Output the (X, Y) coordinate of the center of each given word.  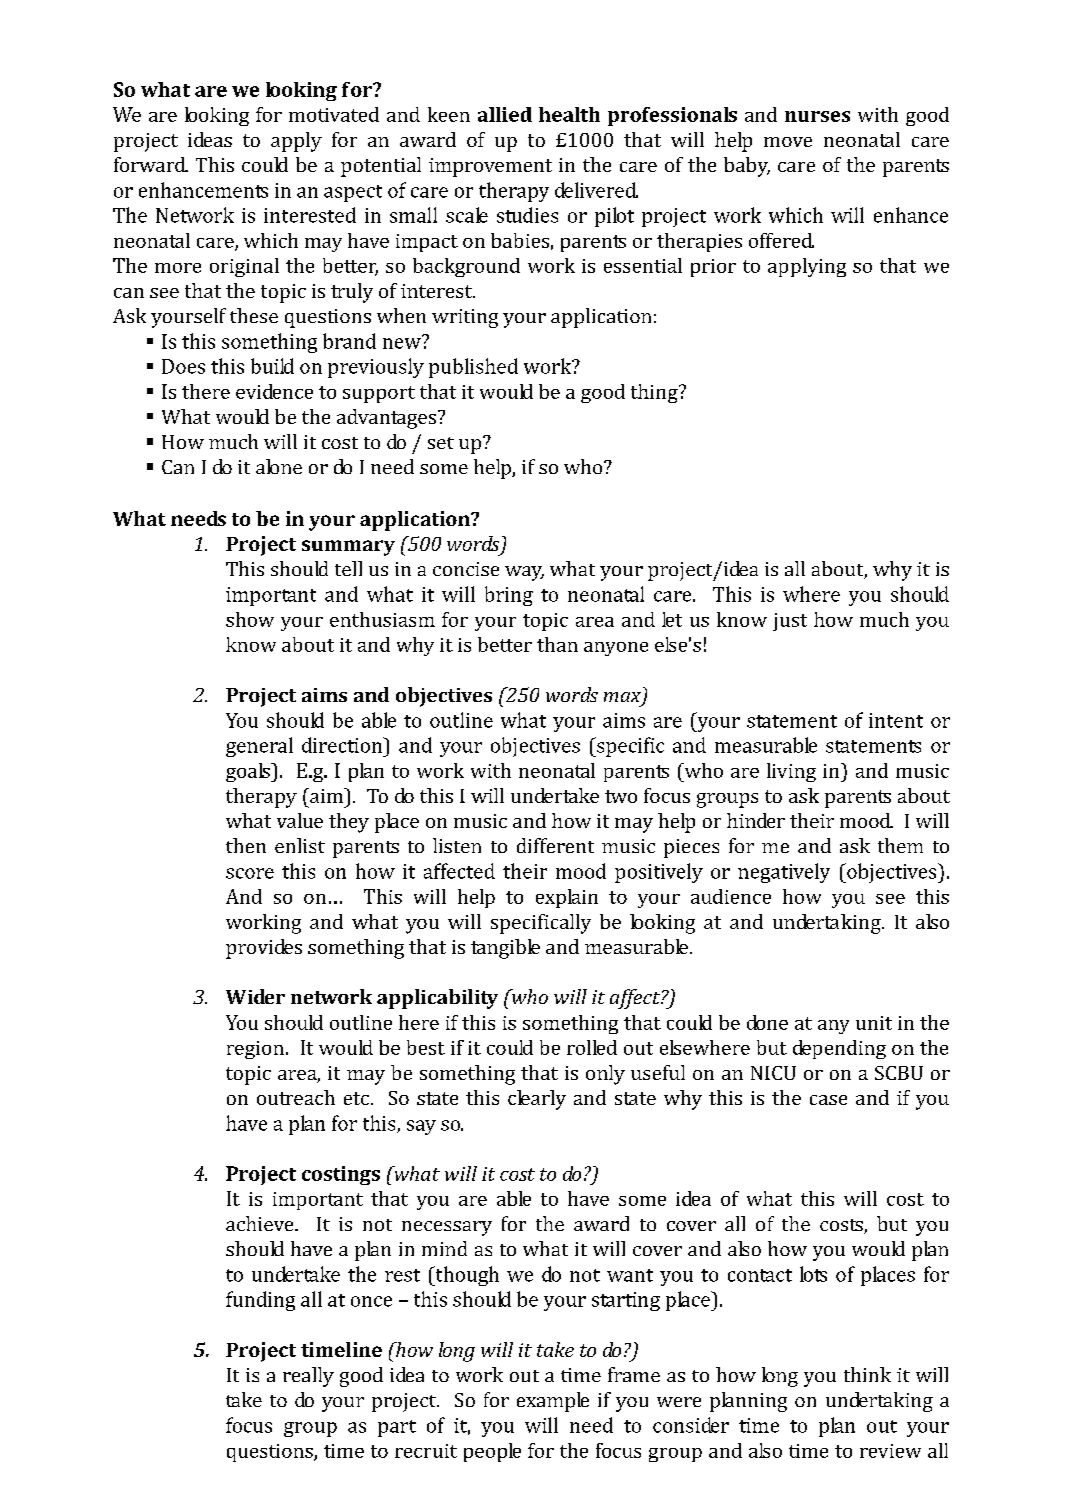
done (767, 1022)
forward (151, 164)
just (790, 622)
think (867, 1374)
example (553, 1402)
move (788, 142)
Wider (255, 996)
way (524, 573)
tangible (505, 949)
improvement (490, 167)
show (250, 619)
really (308, 1377)
